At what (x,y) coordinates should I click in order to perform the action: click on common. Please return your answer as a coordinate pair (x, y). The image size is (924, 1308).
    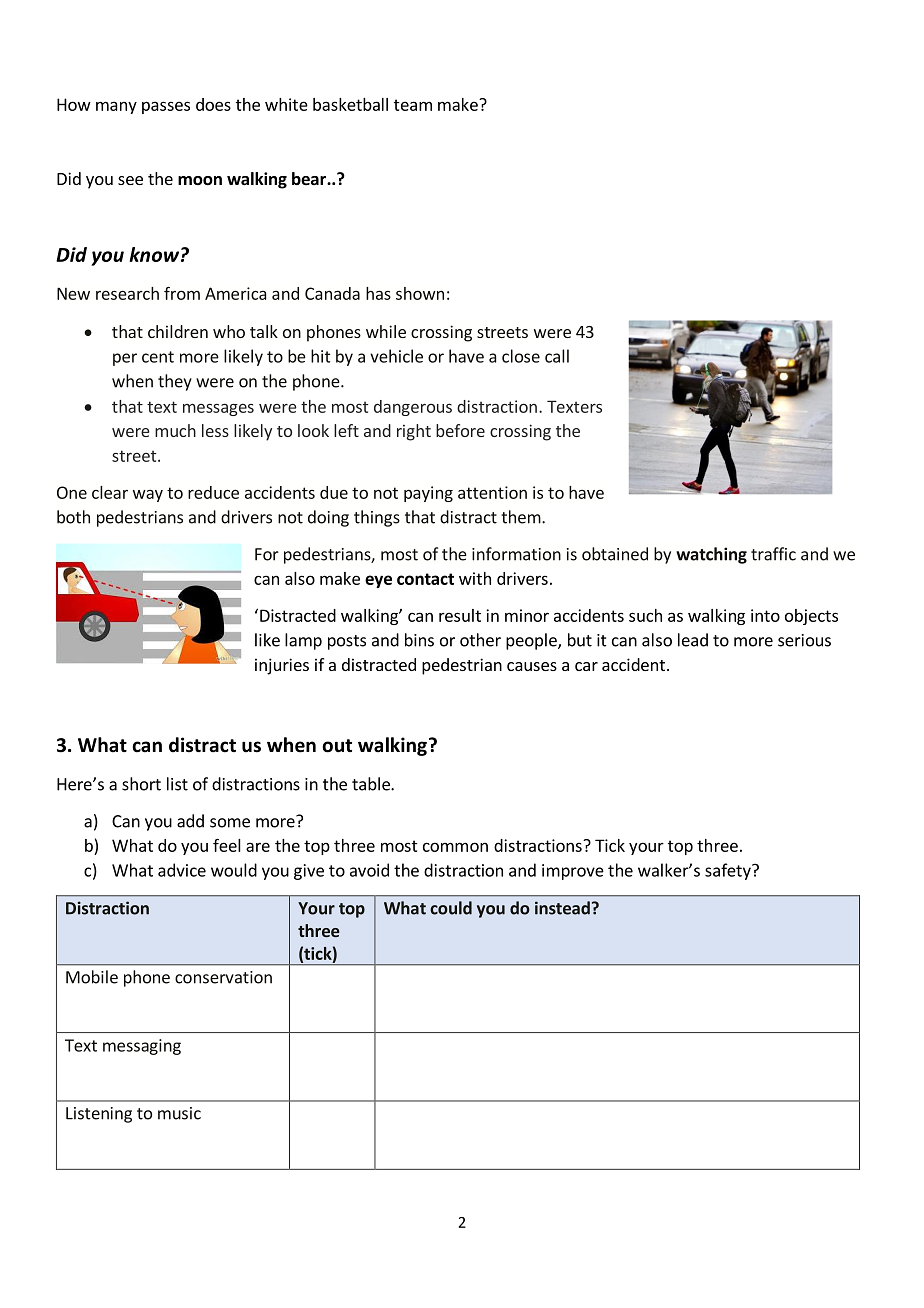
    Looking at the image, I should click on (455, 847).
